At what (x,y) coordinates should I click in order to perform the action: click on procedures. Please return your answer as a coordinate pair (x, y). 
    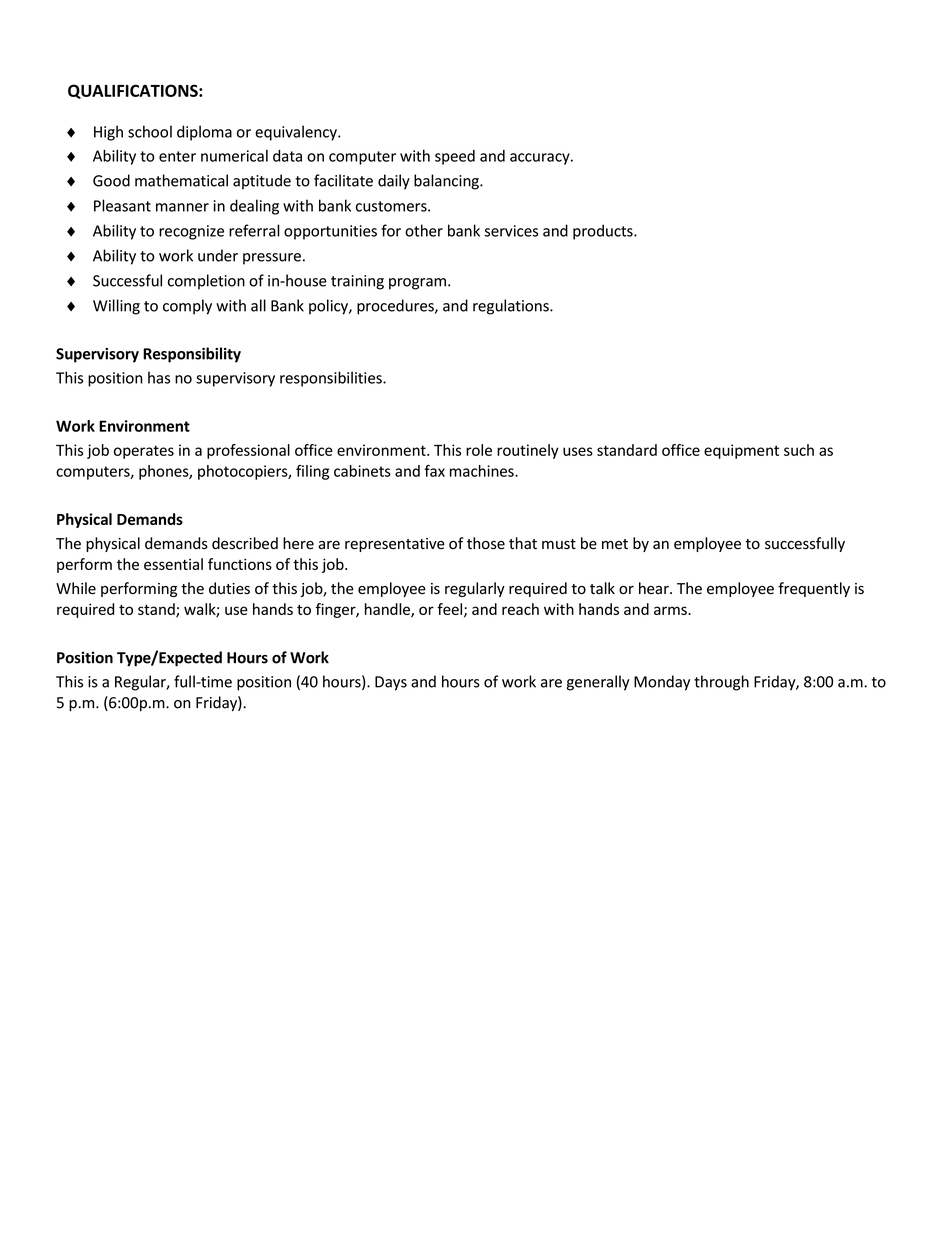
    Looking at the image, I should click on (396, 307).
